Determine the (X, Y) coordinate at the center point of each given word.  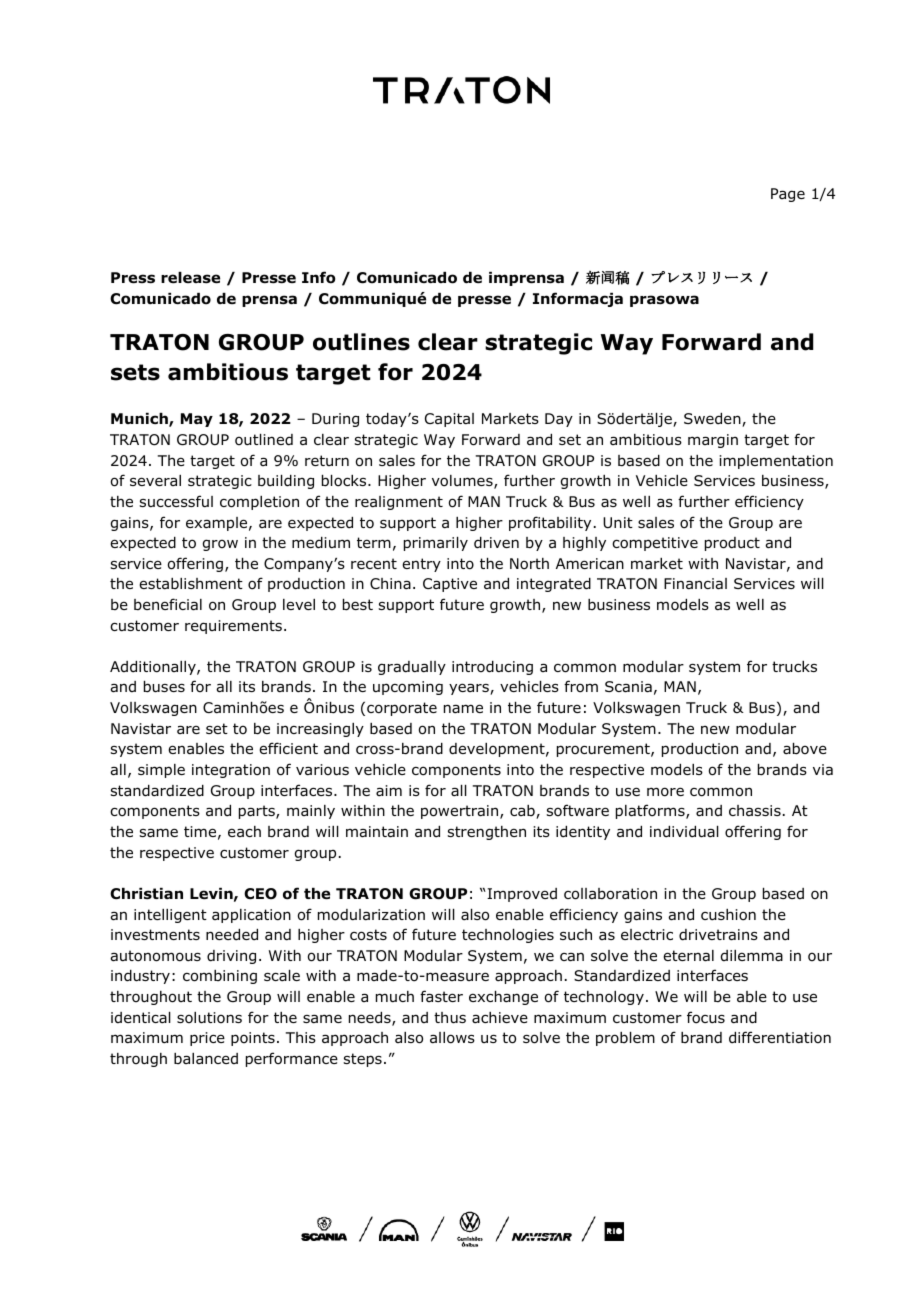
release (190, 278)
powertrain (461, 812)
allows (452, 1038)
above (805, 749)
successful (176, 501)
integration (231, 771)
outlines (361, 342)
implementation (776, 462)
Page (788, 195)
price (207, 1039)
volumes (463, 482)
